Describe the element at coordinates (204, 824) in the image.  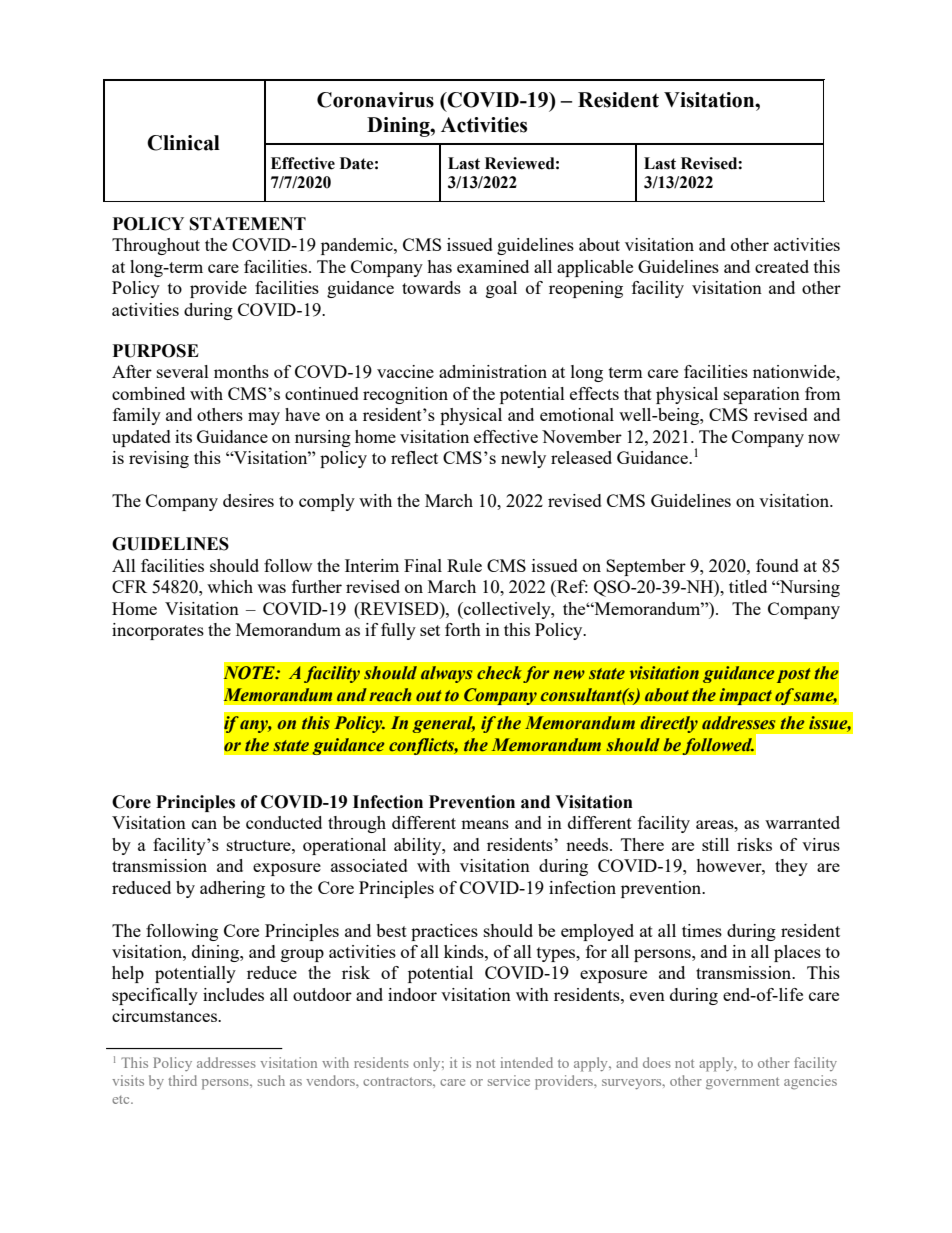
I see `can` at that location.
